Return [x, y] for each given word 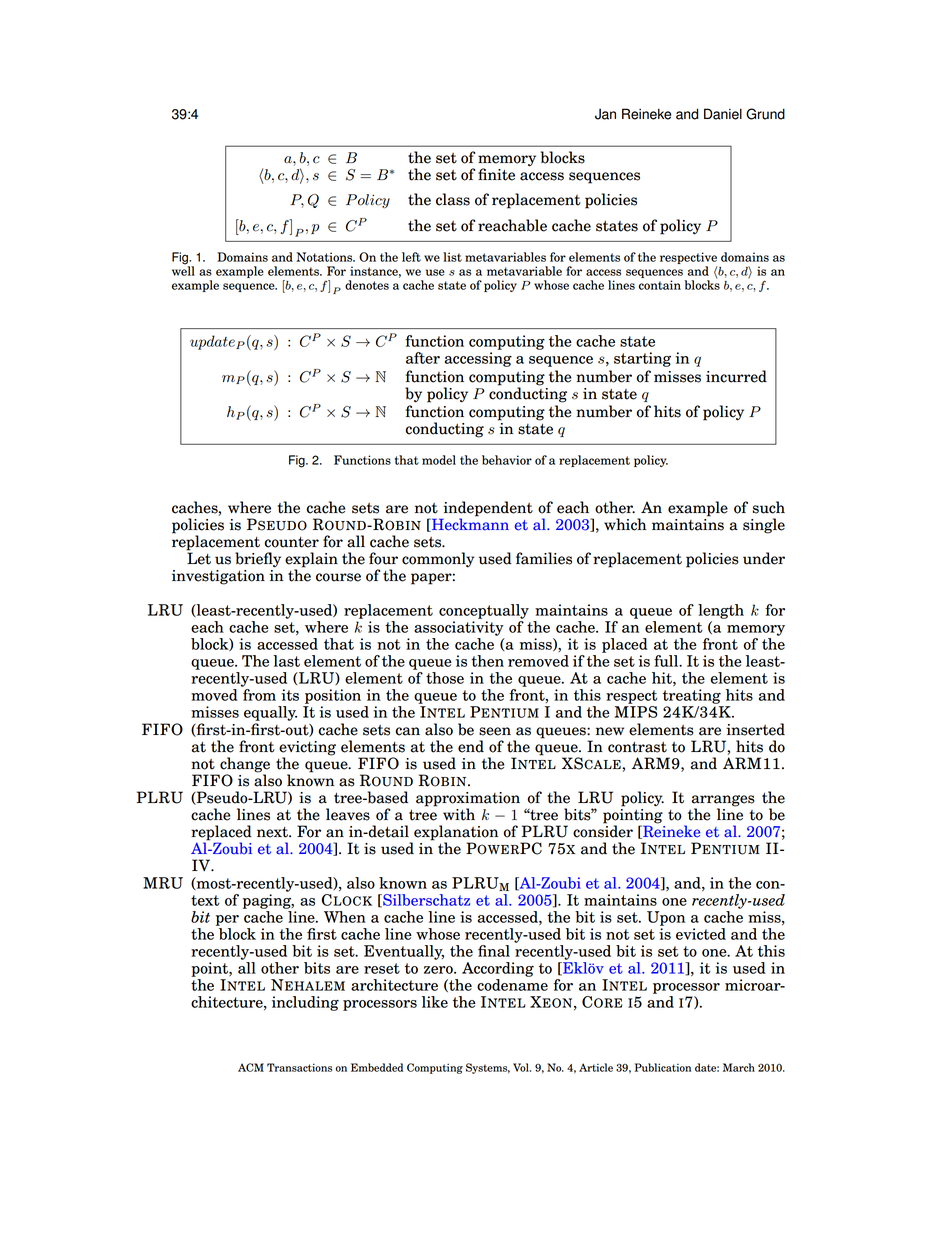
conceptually [484, 611]
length [721, 611]
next [273, 832]
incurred [736, 376]
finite [496, 174]
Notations [325, 257]
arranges [723, 802]
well [183, 270]
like [435, 1002]
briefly [258, 560]
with [459, 814]
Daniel [723, 114]
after [423, 358]
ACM [251, 1067]
